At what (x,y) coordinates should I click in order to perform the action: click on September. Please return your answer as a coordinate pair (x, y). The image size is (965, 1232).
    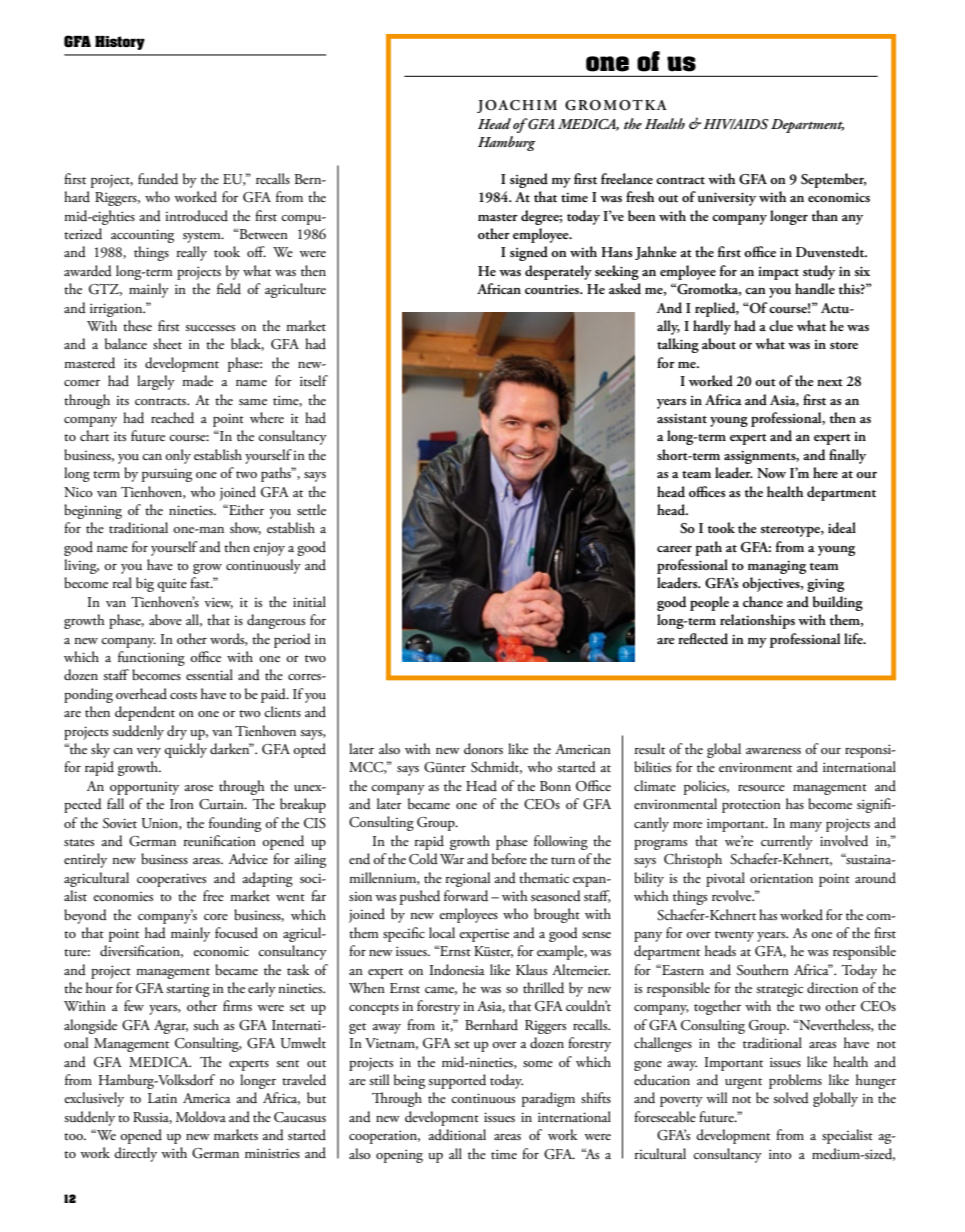
    Looking at the image, I should click on (833, 180).
